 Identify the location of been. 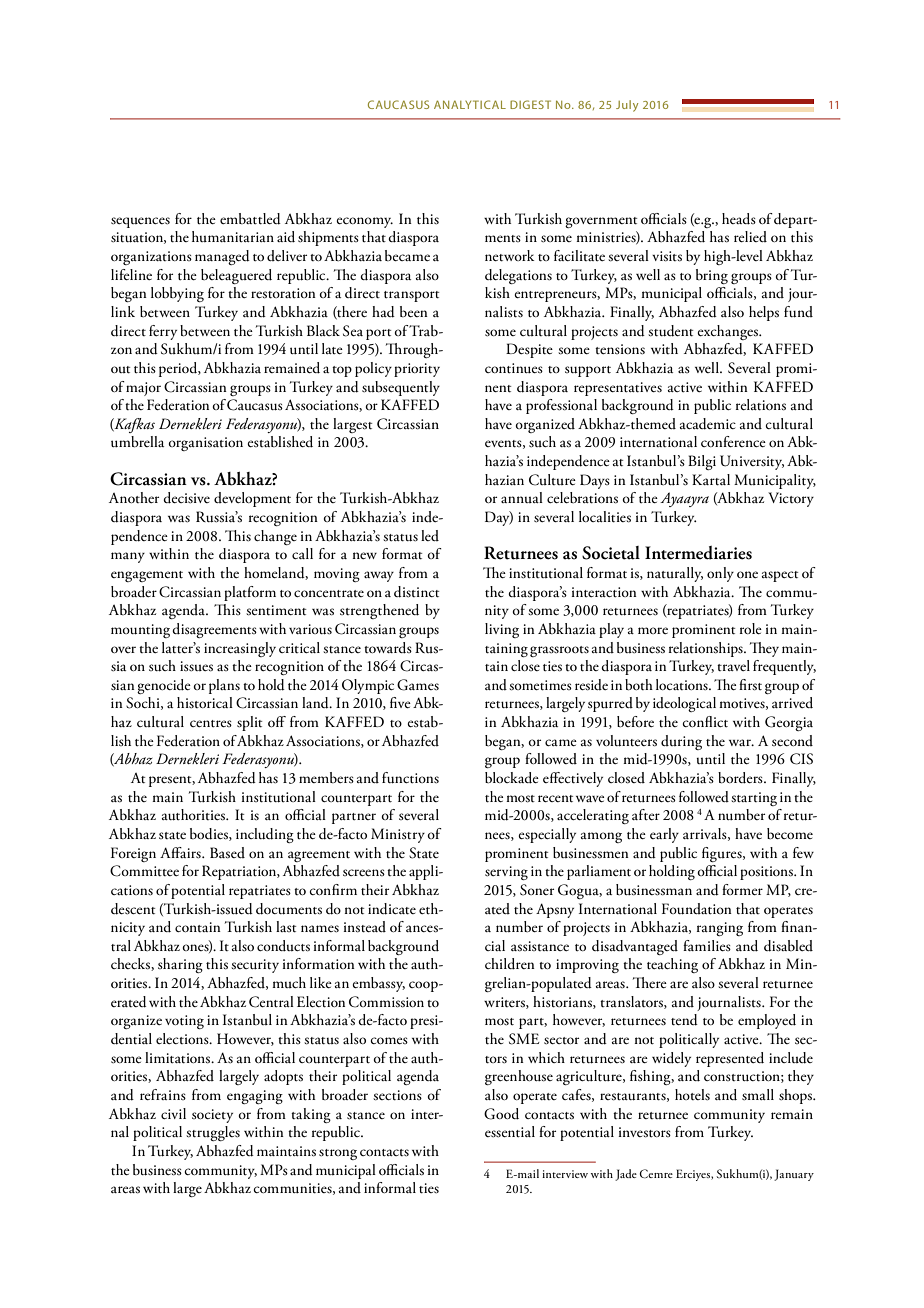
(414, 311).
